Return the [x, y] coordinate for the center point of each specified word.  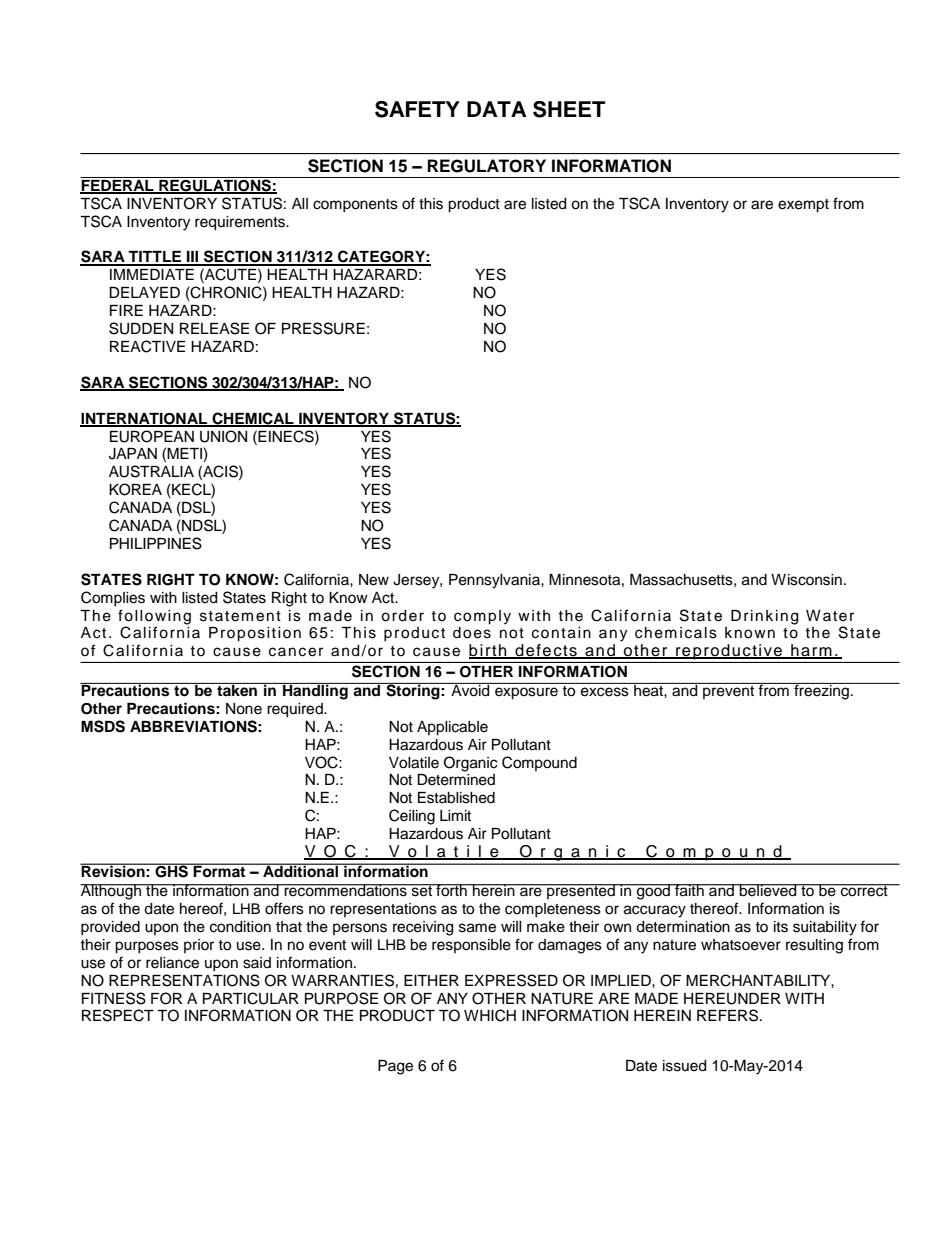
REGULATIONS [215, 185]
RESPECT [118, 1015]
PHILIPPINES [156, 543]
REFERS [729, 1015]
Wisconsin [806, 580]
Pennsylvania [495, 581]
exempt [803, 206]
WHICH [490, 1015]
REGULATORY [487, 166]
